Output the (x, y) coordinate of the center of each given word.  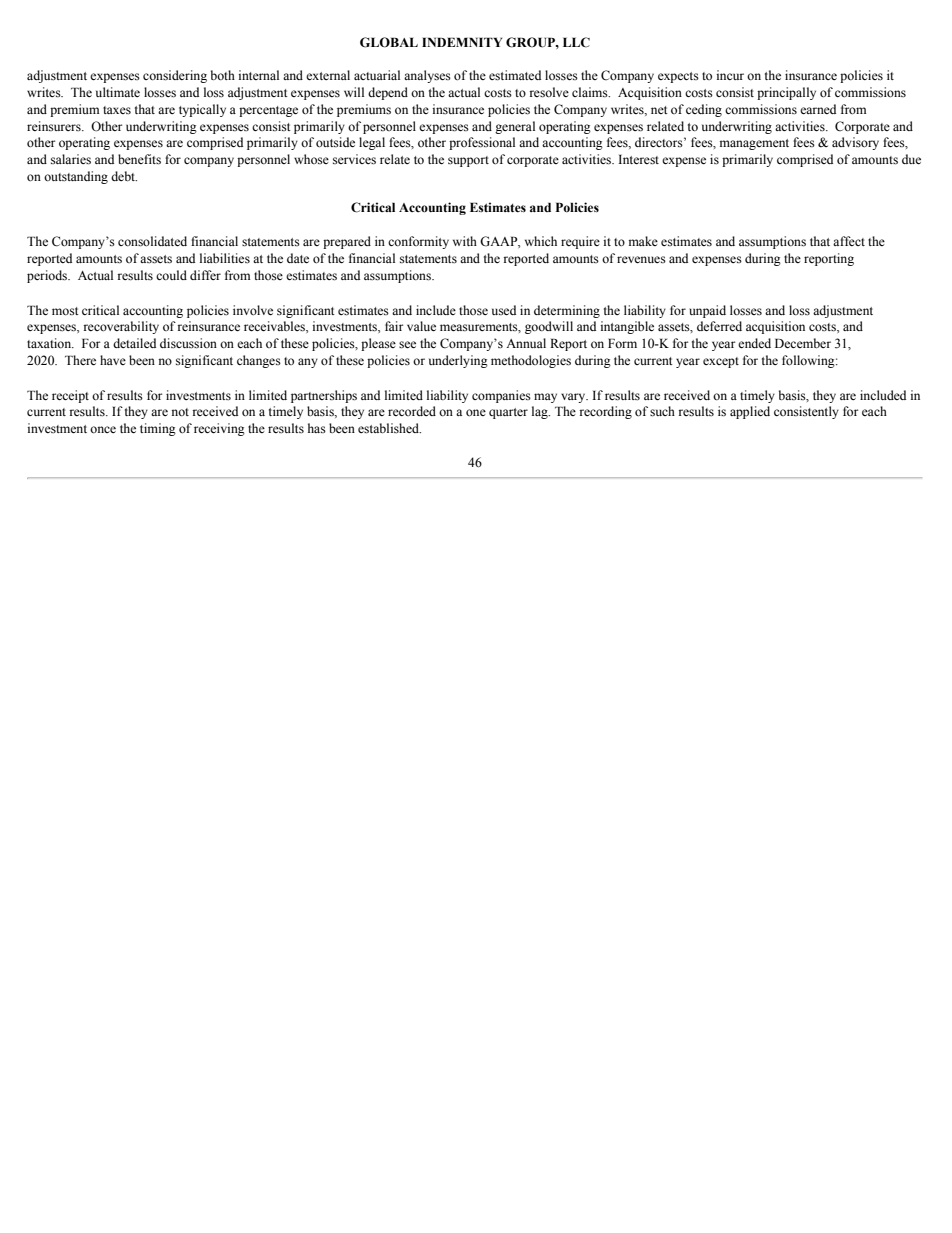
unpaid (707, 311)
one (476, 413)
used (504, 310)
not (180, 412)
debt (124, 176)
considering (175, 76)
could (171, 275)
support (468, 161)
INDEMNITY (462, 42)
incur (730, 75)
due (911, 159)
